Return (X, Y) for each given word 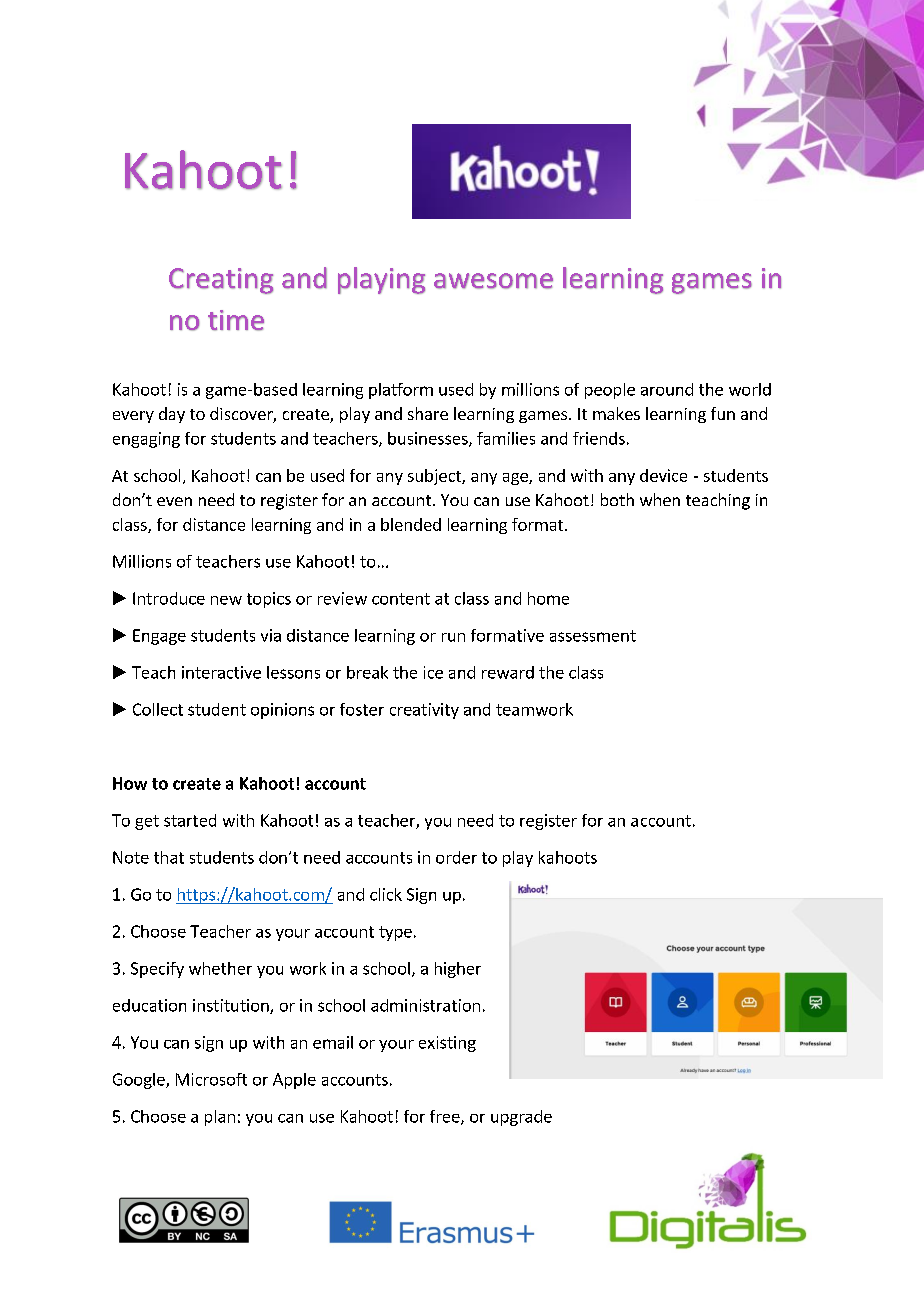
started (190, 820)
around (667, 389)
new (226, 600)
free (446, 1117)
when (660, 499)
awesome (493, 281)
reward (508, 672)
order (456, 857)
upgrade (521, 1118)
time (236, 320)
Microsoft (211, 1079)
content (401, 599)
